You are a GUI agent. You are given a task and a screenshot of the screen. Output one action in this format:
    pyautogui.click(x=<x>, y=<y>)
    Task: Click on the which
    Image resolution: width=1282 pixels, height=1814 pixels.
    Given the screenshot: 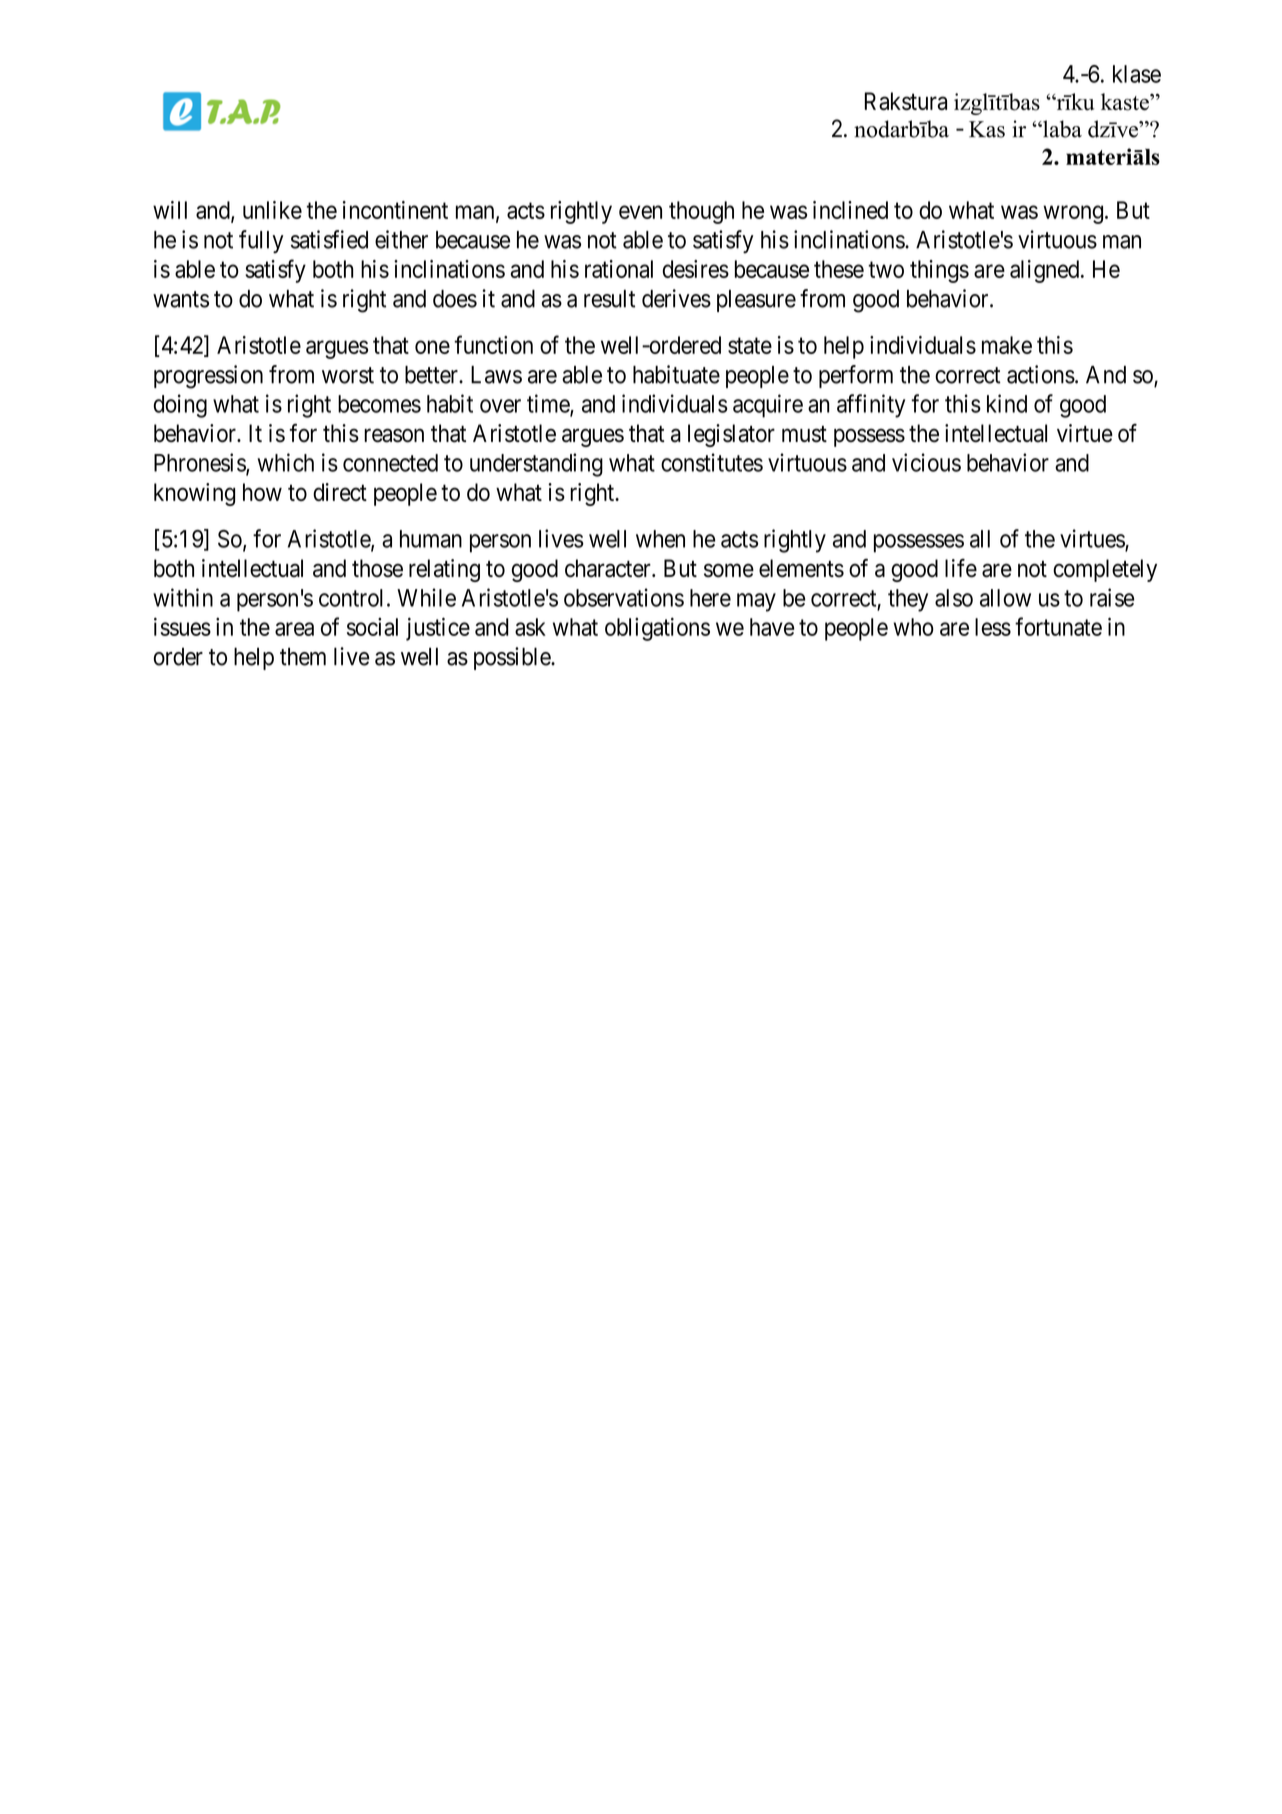 What is the action you would take?
    pyautogui.click(x=285, y=462)
